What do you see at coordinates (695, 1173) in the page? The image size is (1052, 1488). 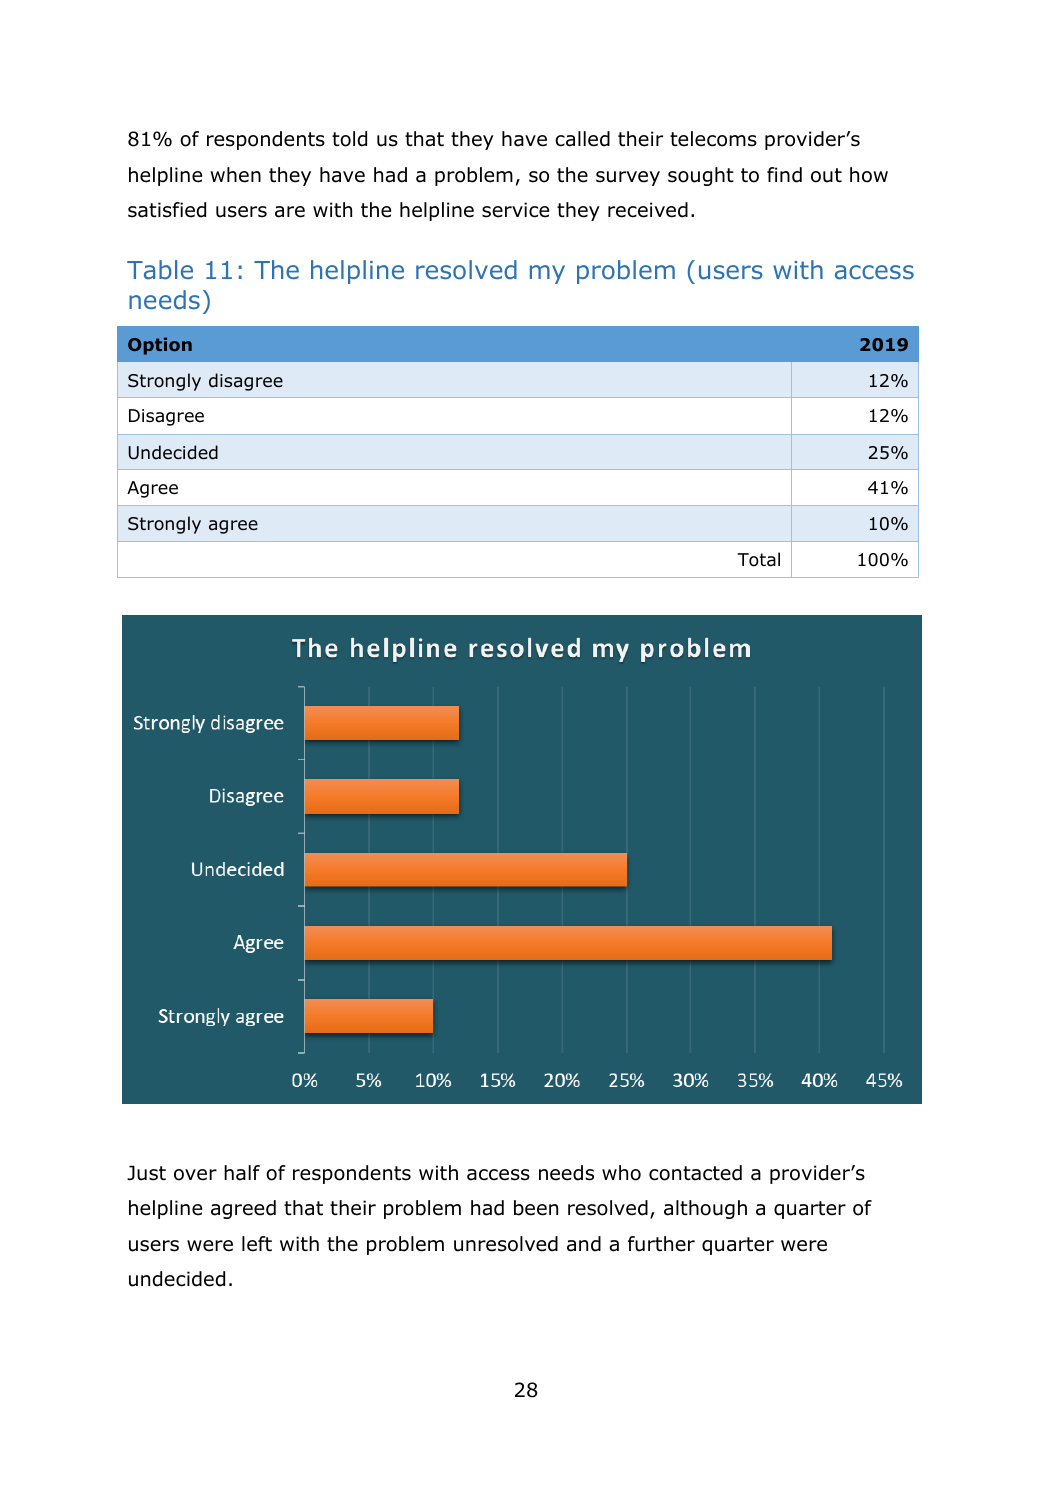 I see `contacted` at bounding box center [695, 1173].
